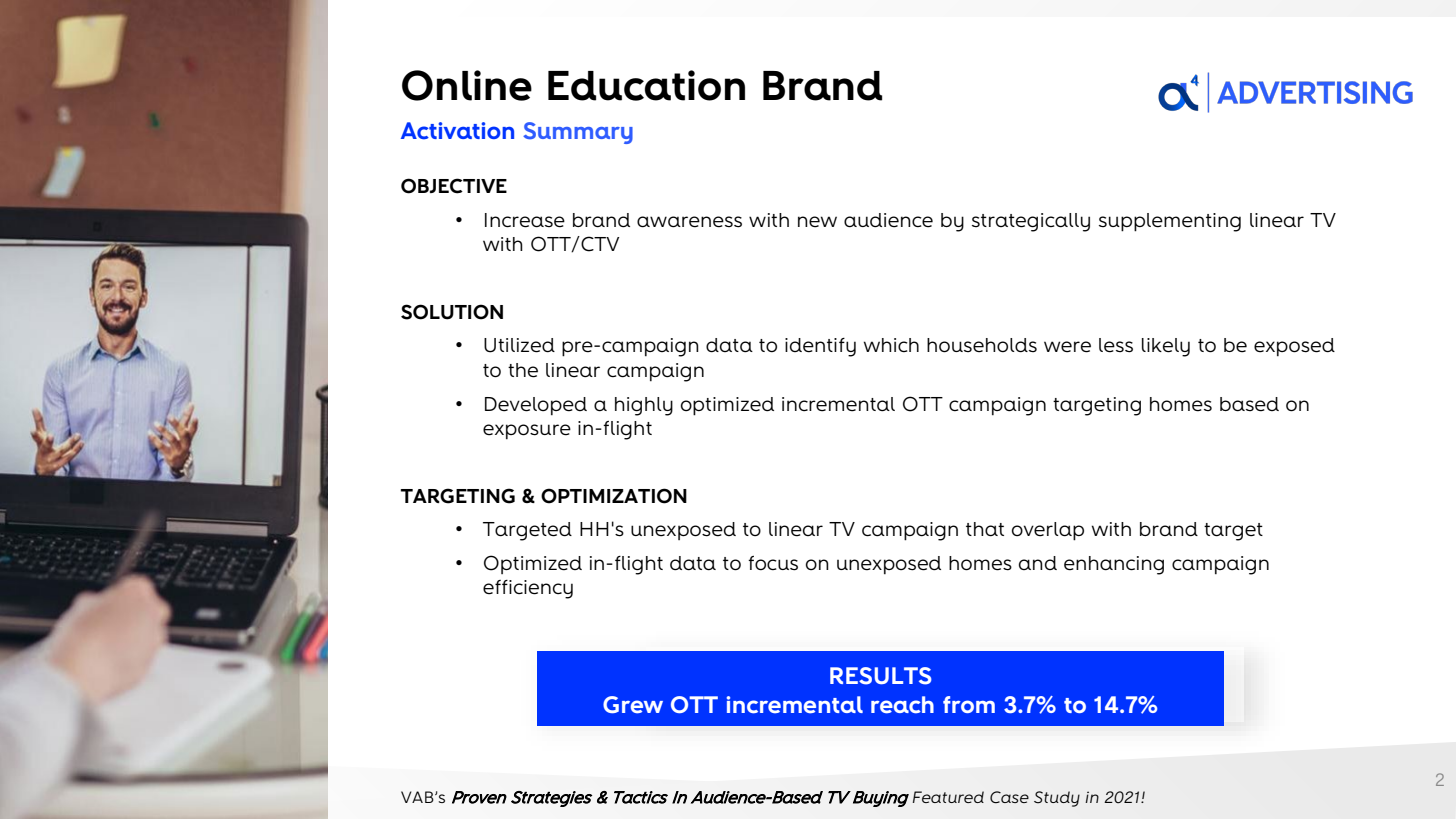  What do you see at coordinates (646, 85) in the image?
I see `Education` at bounding box center [646, 85].
